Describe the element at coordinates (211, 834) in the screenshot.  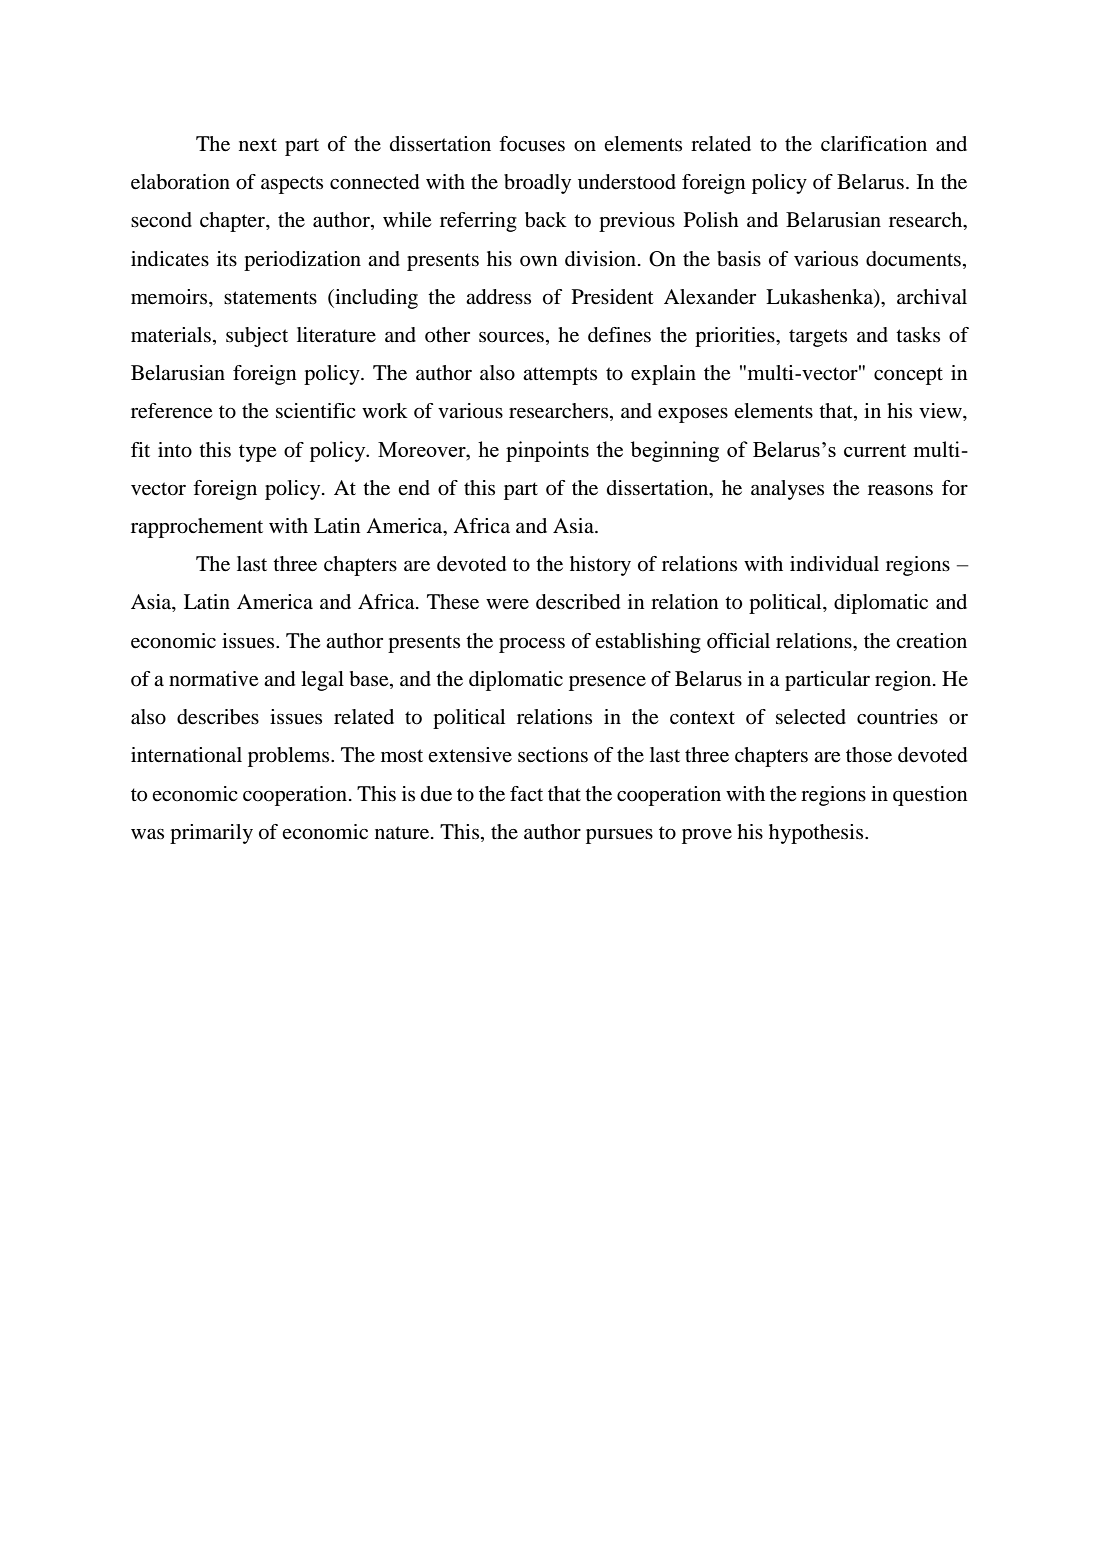
I see `primarily` at that location.
